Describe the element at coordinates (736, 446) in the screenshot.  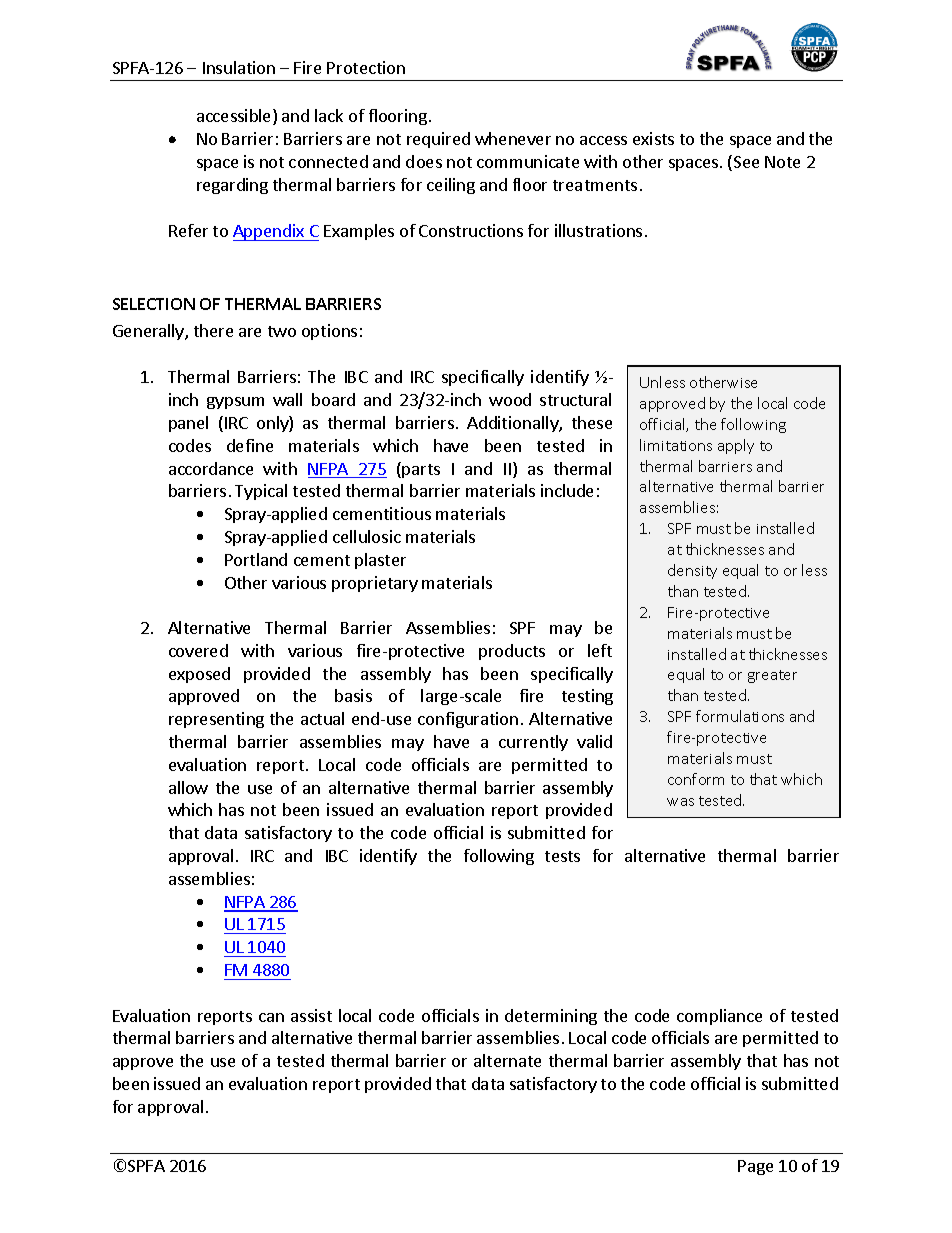
I see `apply` at that location.
